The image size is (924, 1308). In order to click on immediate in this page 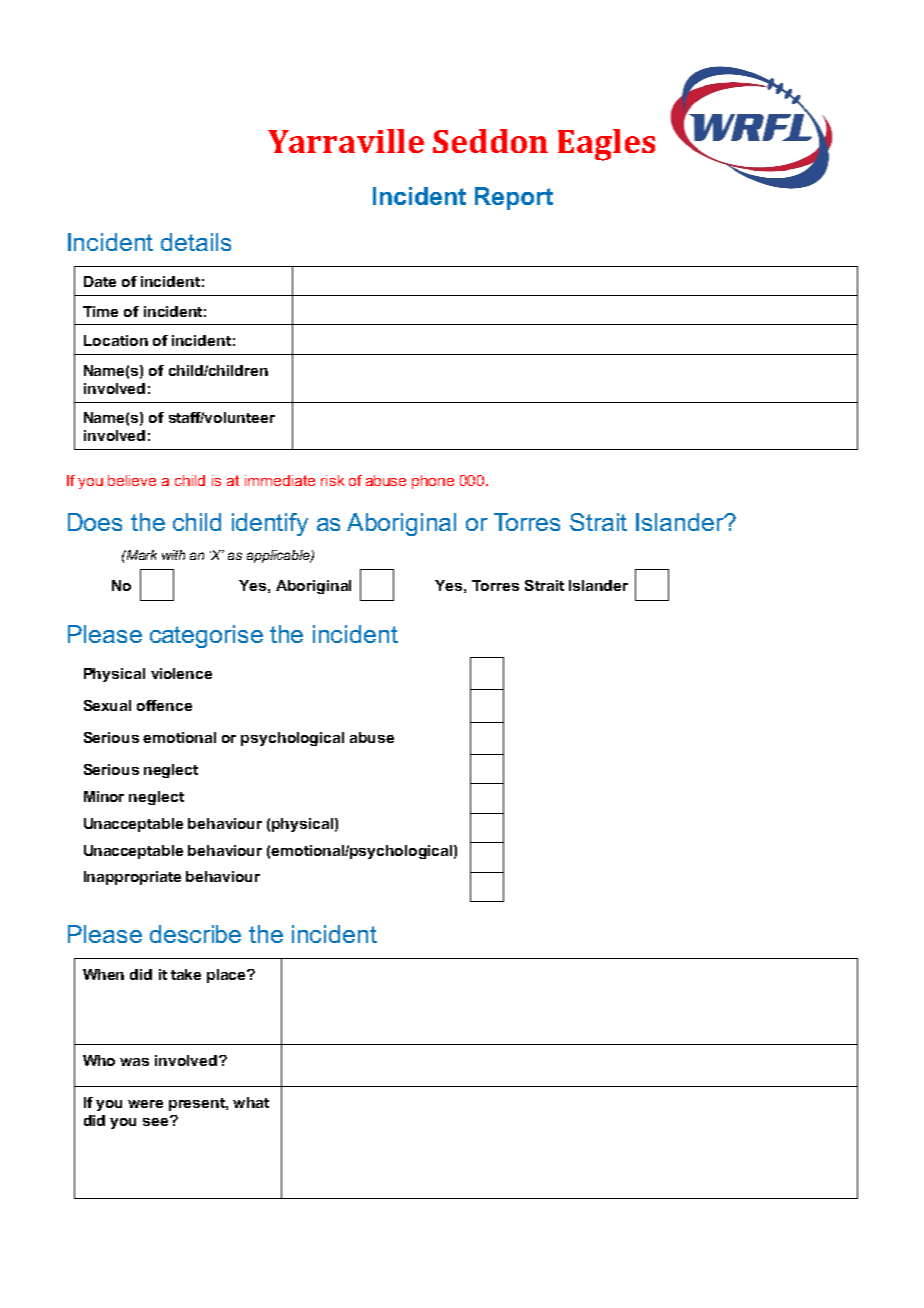, I will do `click(280, 480)`.
